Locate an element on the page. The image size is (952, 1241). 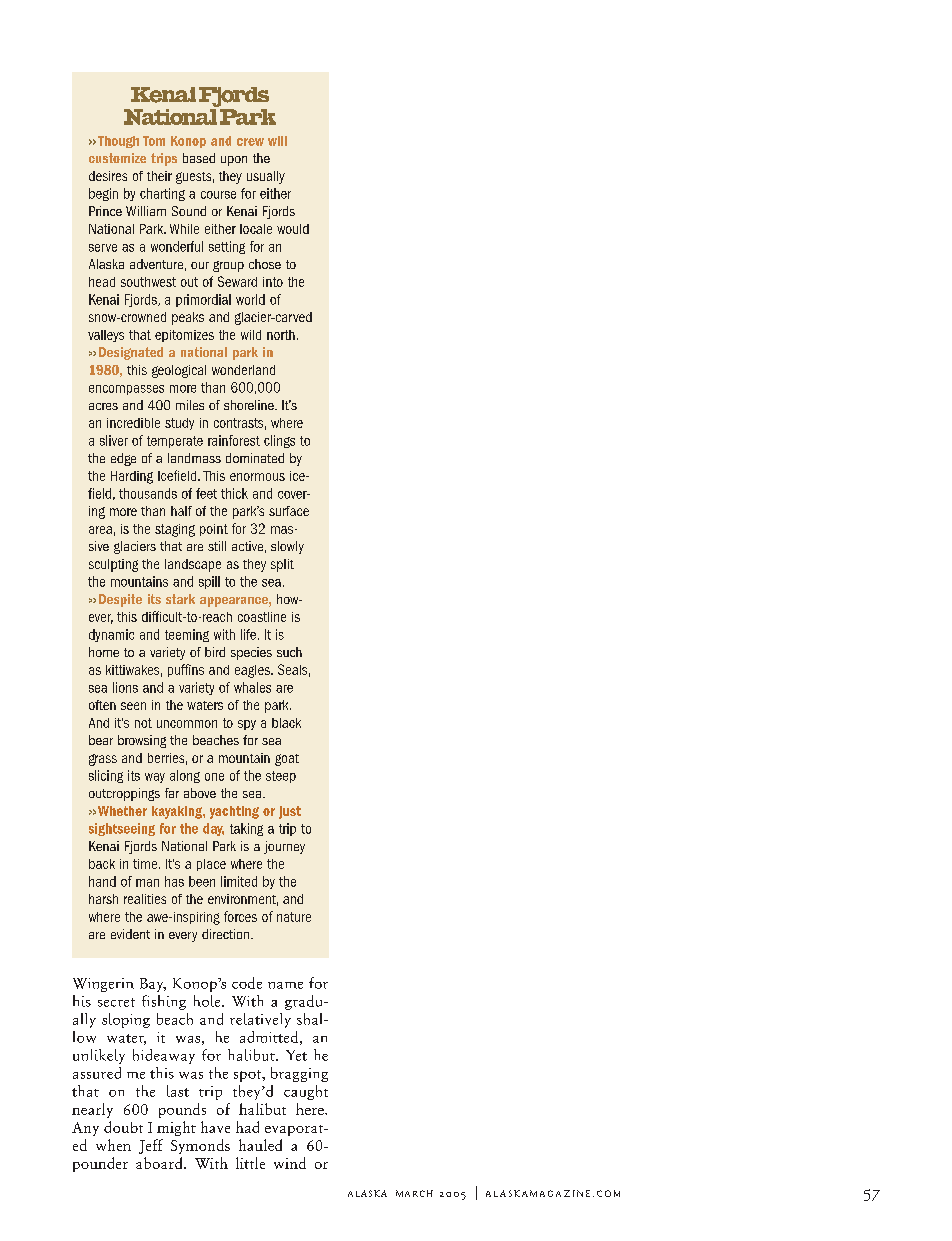
Symonds is located at coordinates (200, 1146).
